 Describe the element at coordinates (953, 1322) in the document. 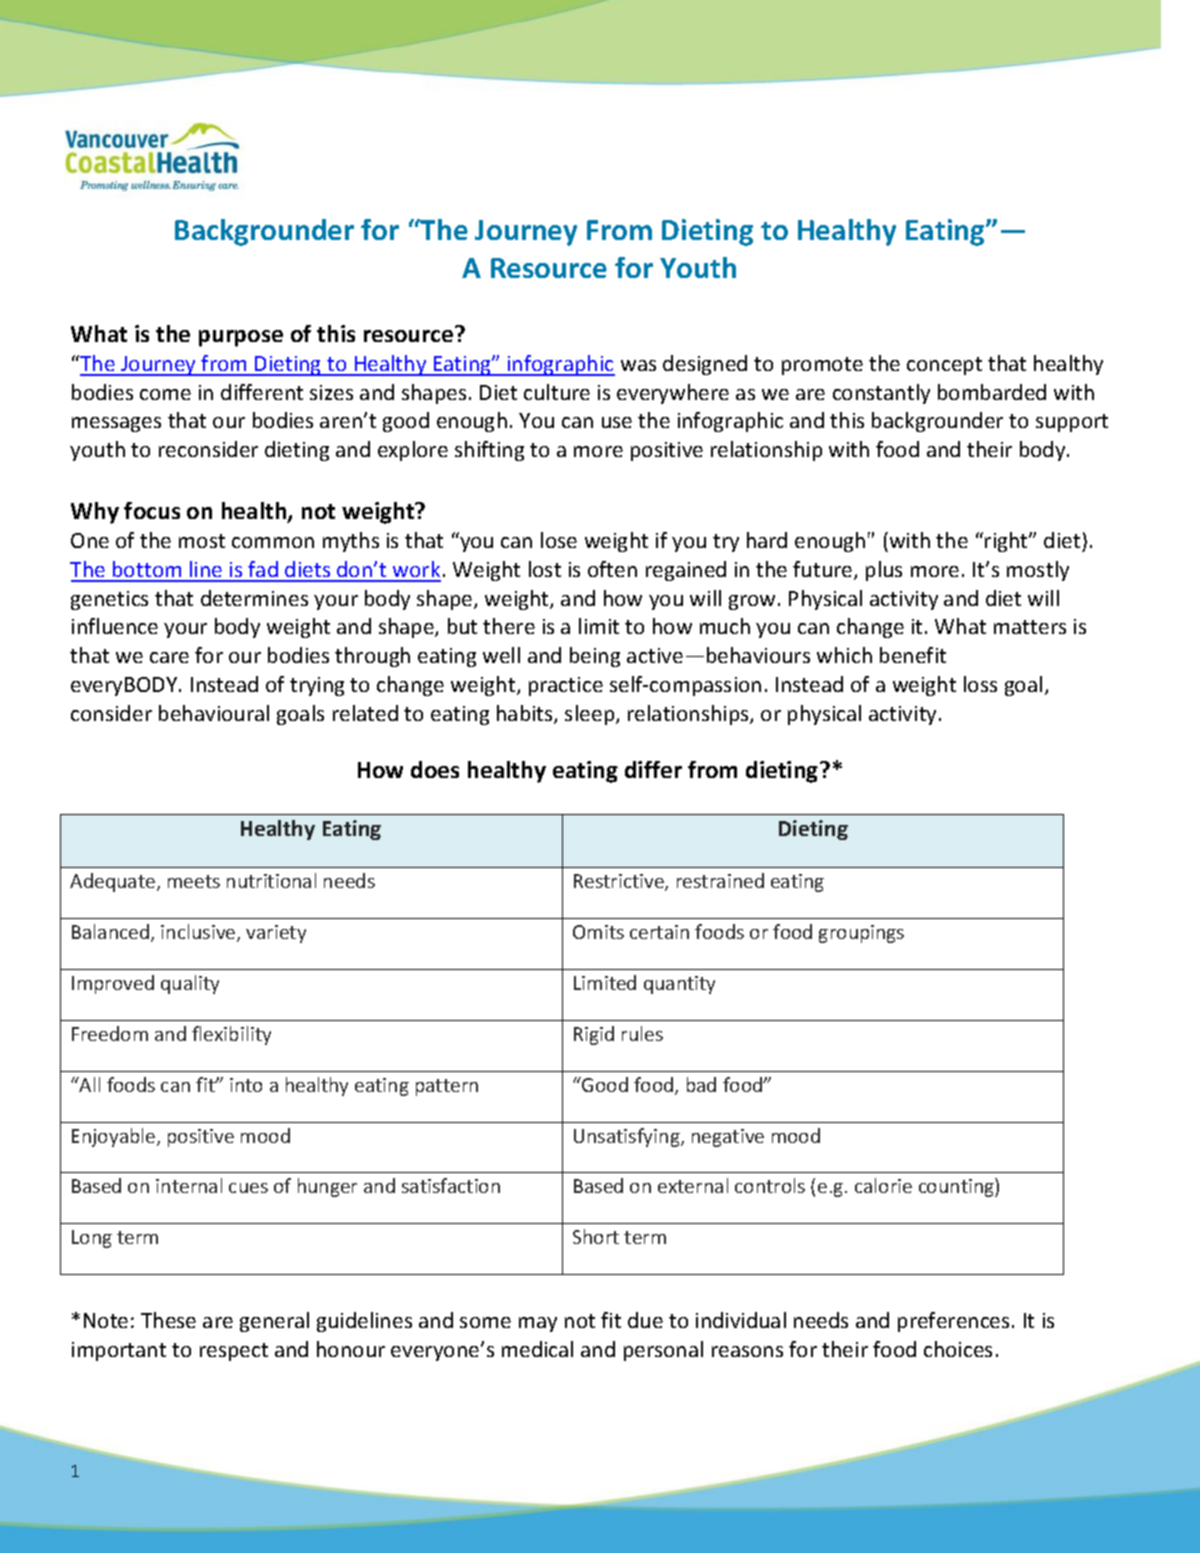

I see `preferences` at that location.
